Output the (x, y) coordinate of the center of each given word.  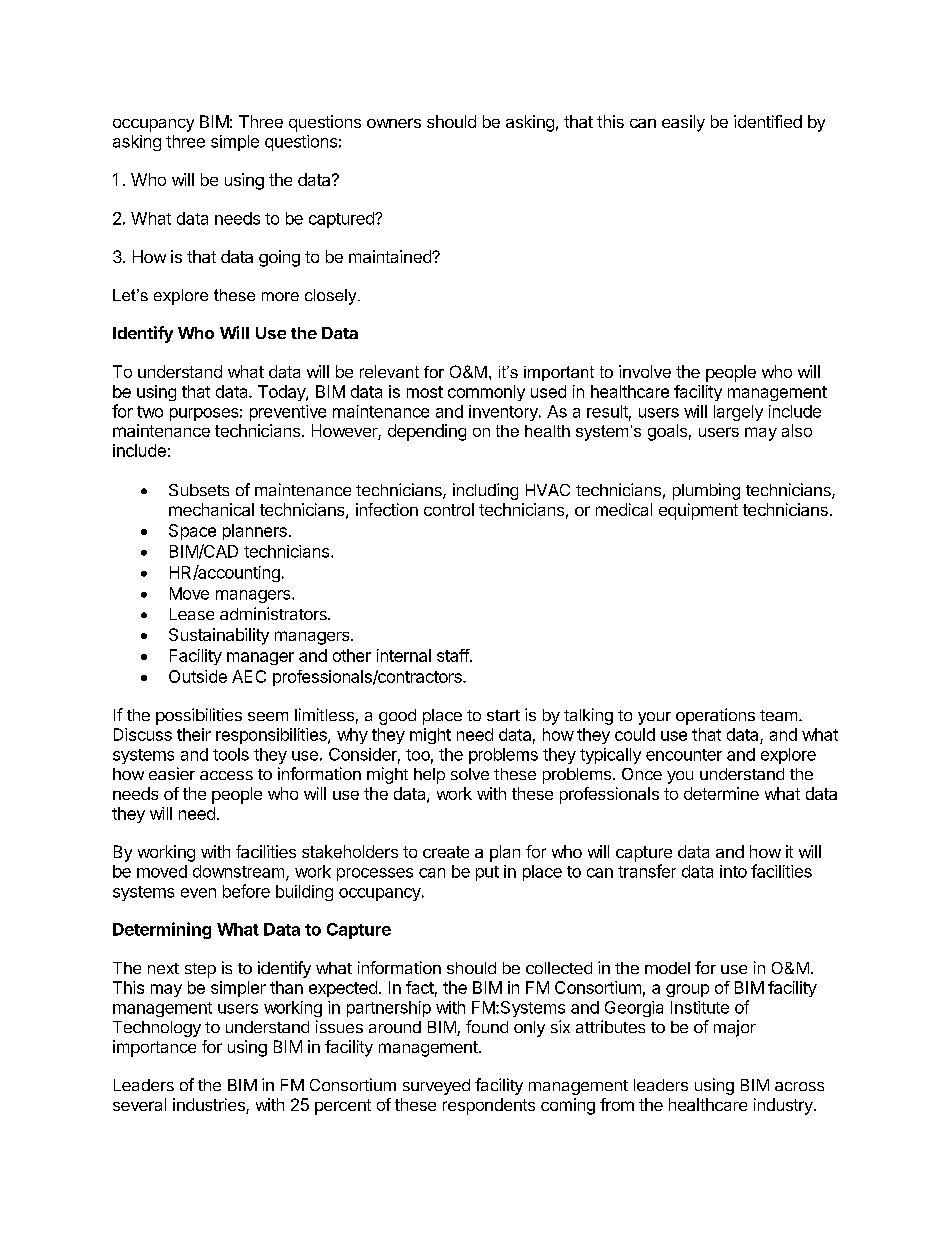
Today (282, 393)
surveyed (436, 1087)
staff (454, 655)
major (735, 1028)
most (425, 392)
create (446, 852)
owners (394, 123)
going (279, 258)
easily (683, 123)
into (733, 871)
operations (715, 716)
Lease (192, 614)
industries (210, 1106)
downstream (240, 872)
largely (738, 413)
